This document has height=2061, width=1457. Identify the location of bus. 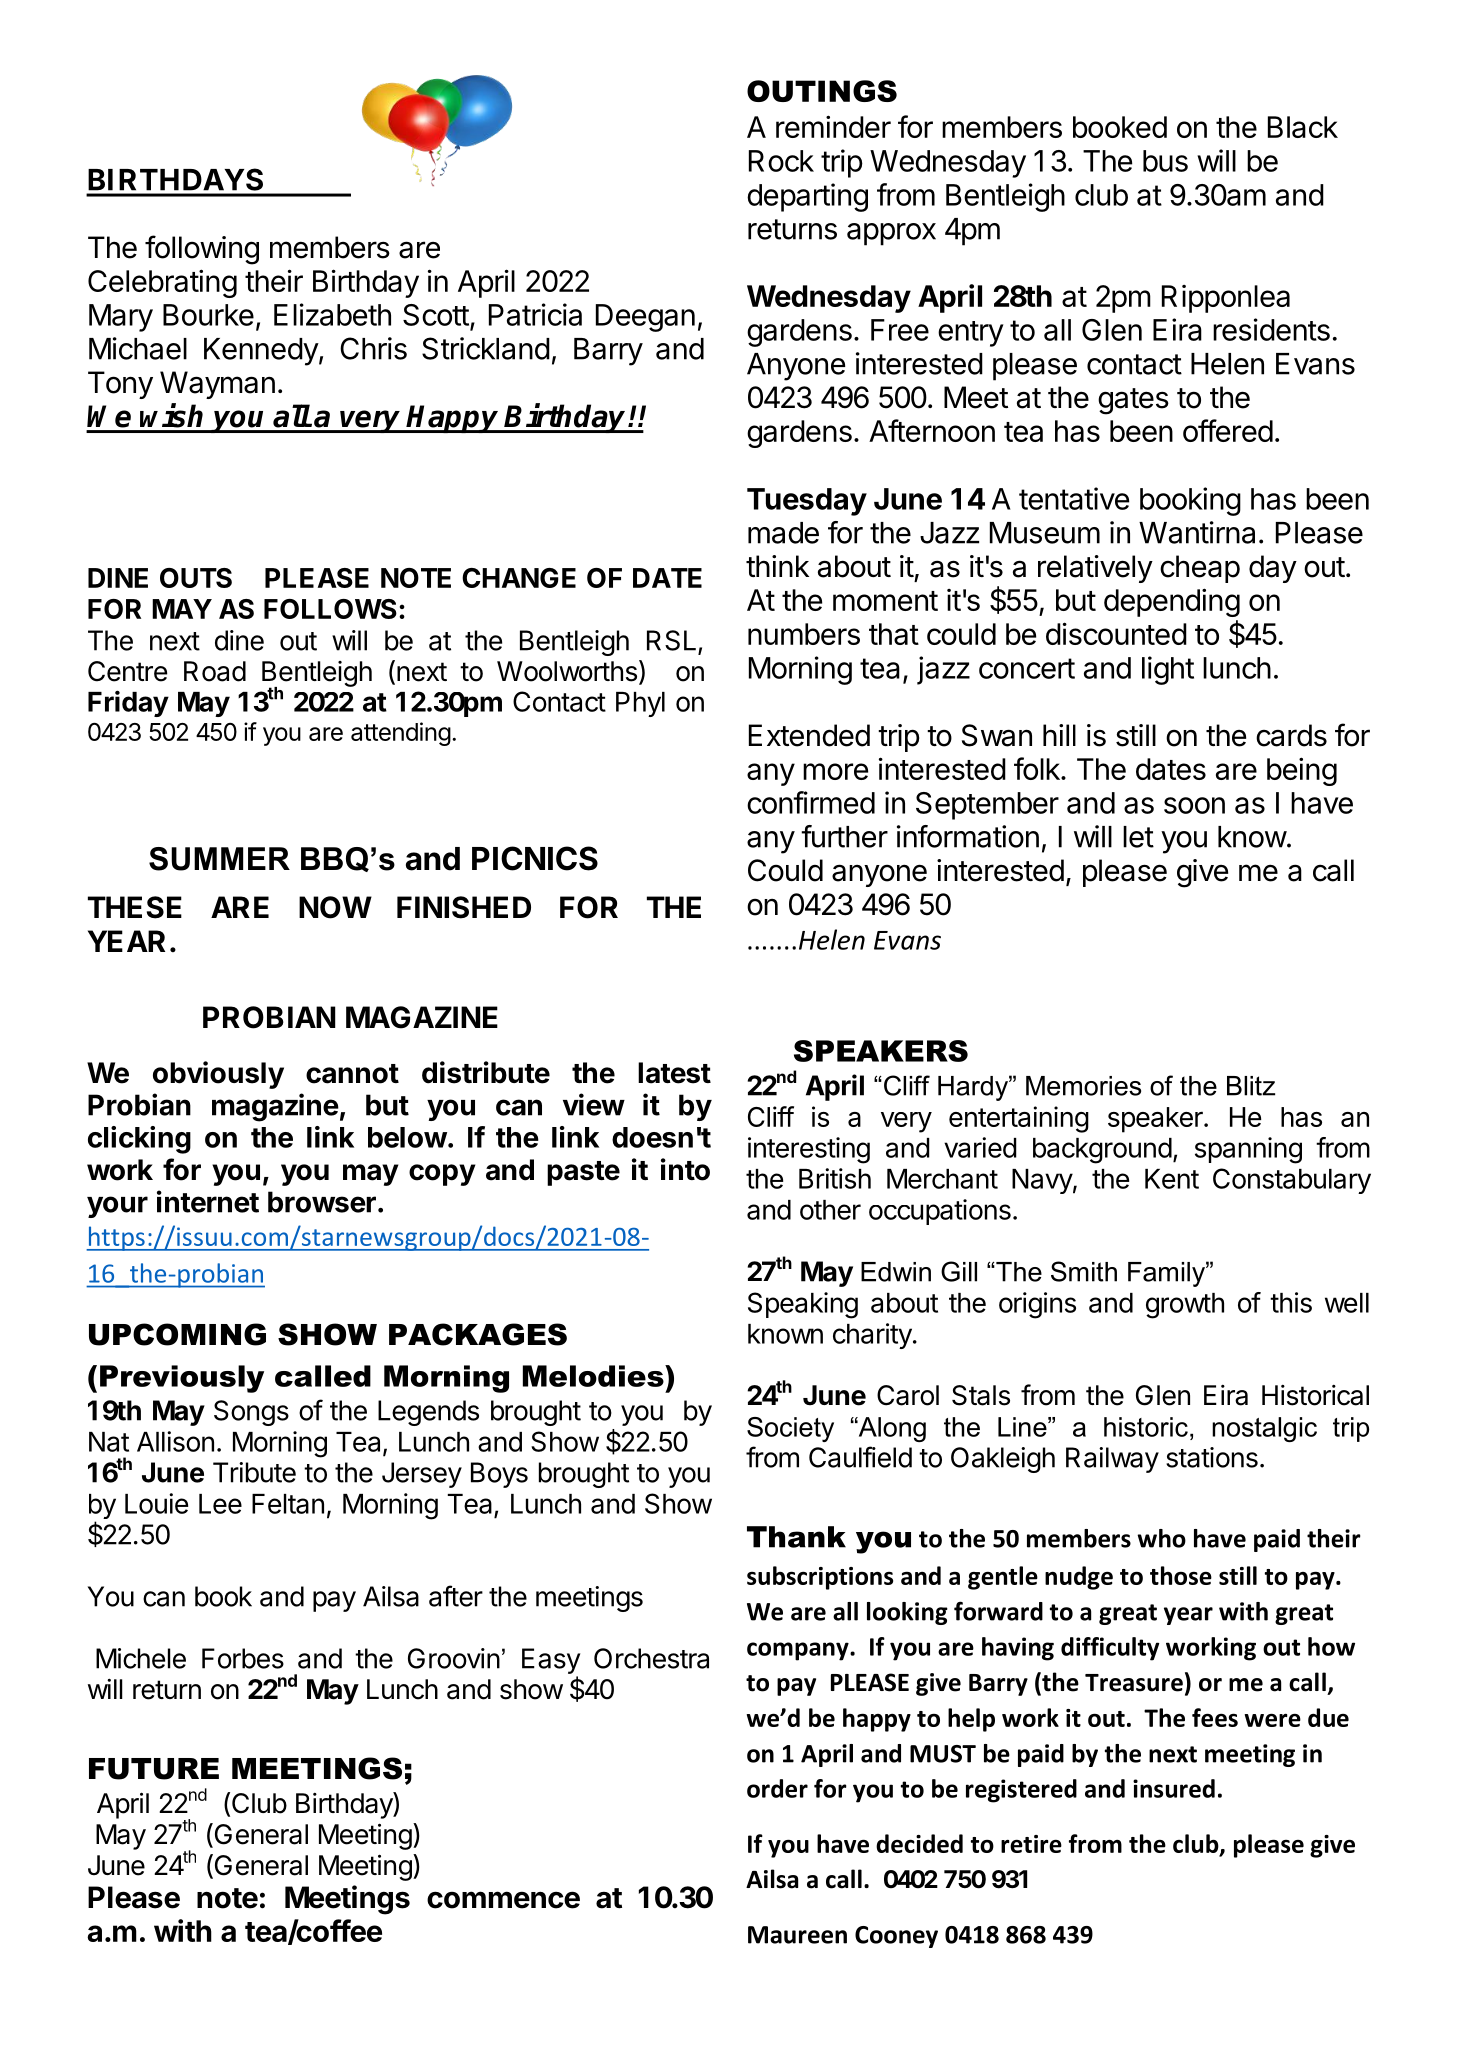
(1165, 161).
